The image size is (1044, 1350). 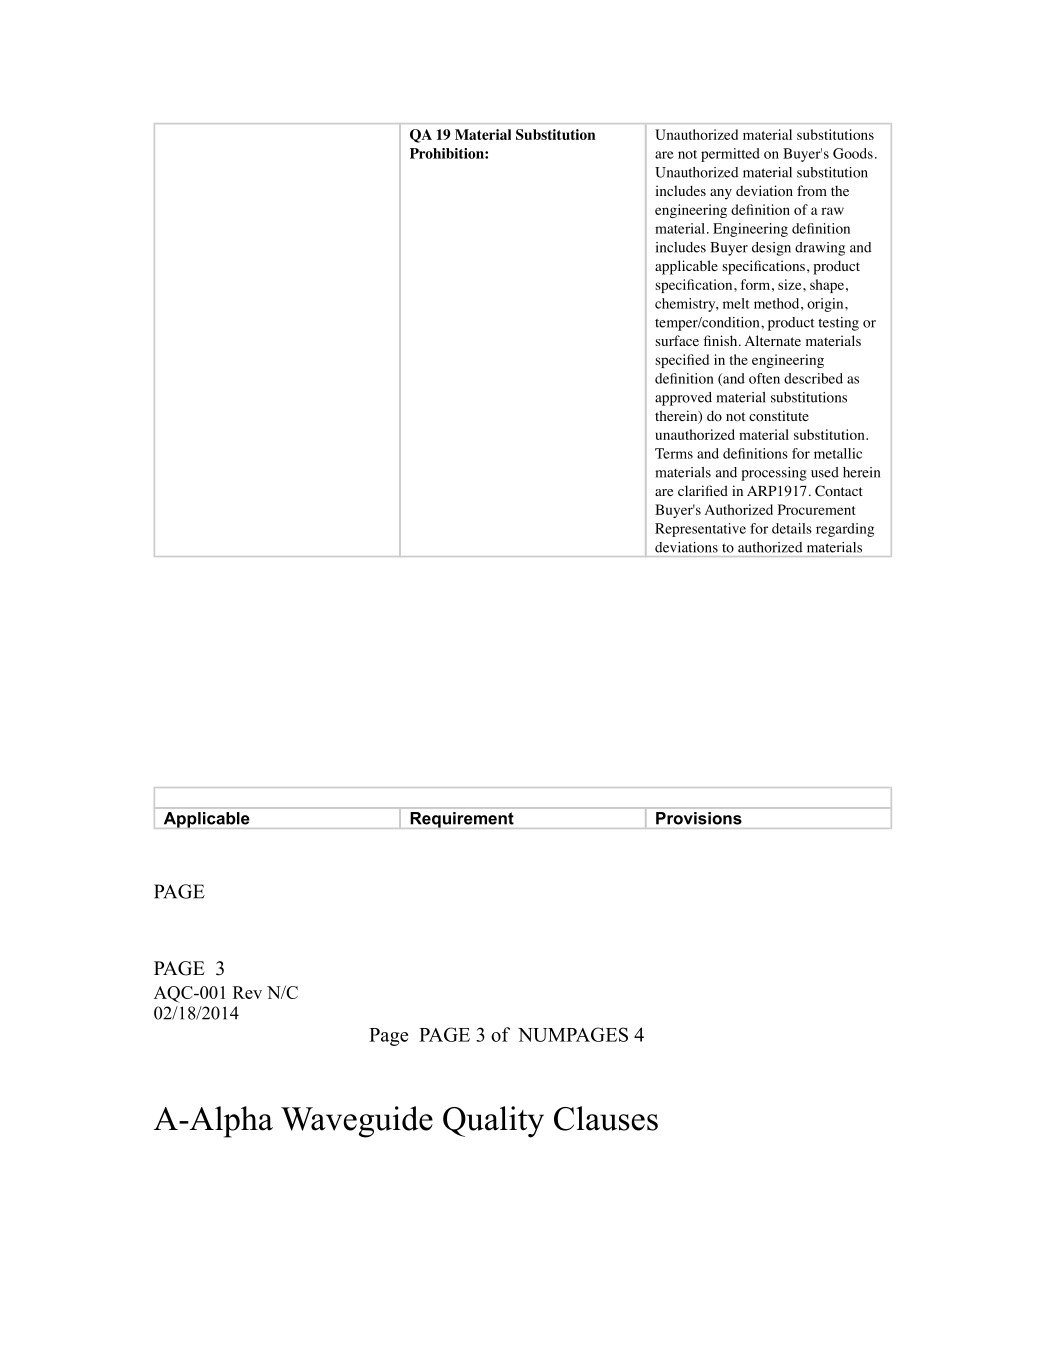 What do you see at coordinates (812, 190) in the document?
I see `from` at bounding box center [812, 190].
